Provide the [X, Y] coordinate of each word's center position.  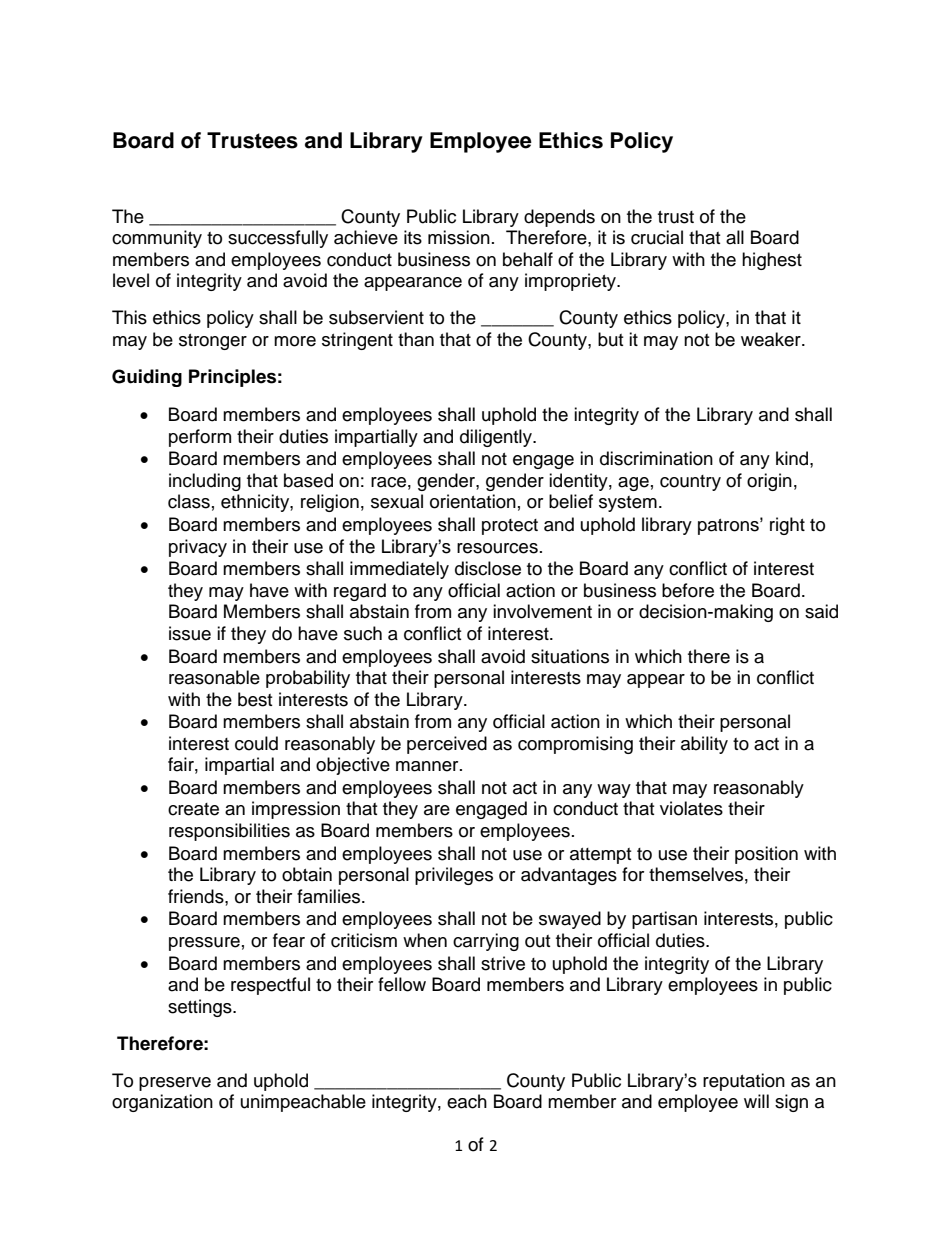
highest [772, 261]
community [157, 239]
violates [691, 808]
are [437, 810]
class [189, 501]
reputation [744, 1082]
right [787, 526]
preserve [175, 1084]
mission [459, 237]
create [193, 809]
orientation [473, 501]
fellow [402, 984]
